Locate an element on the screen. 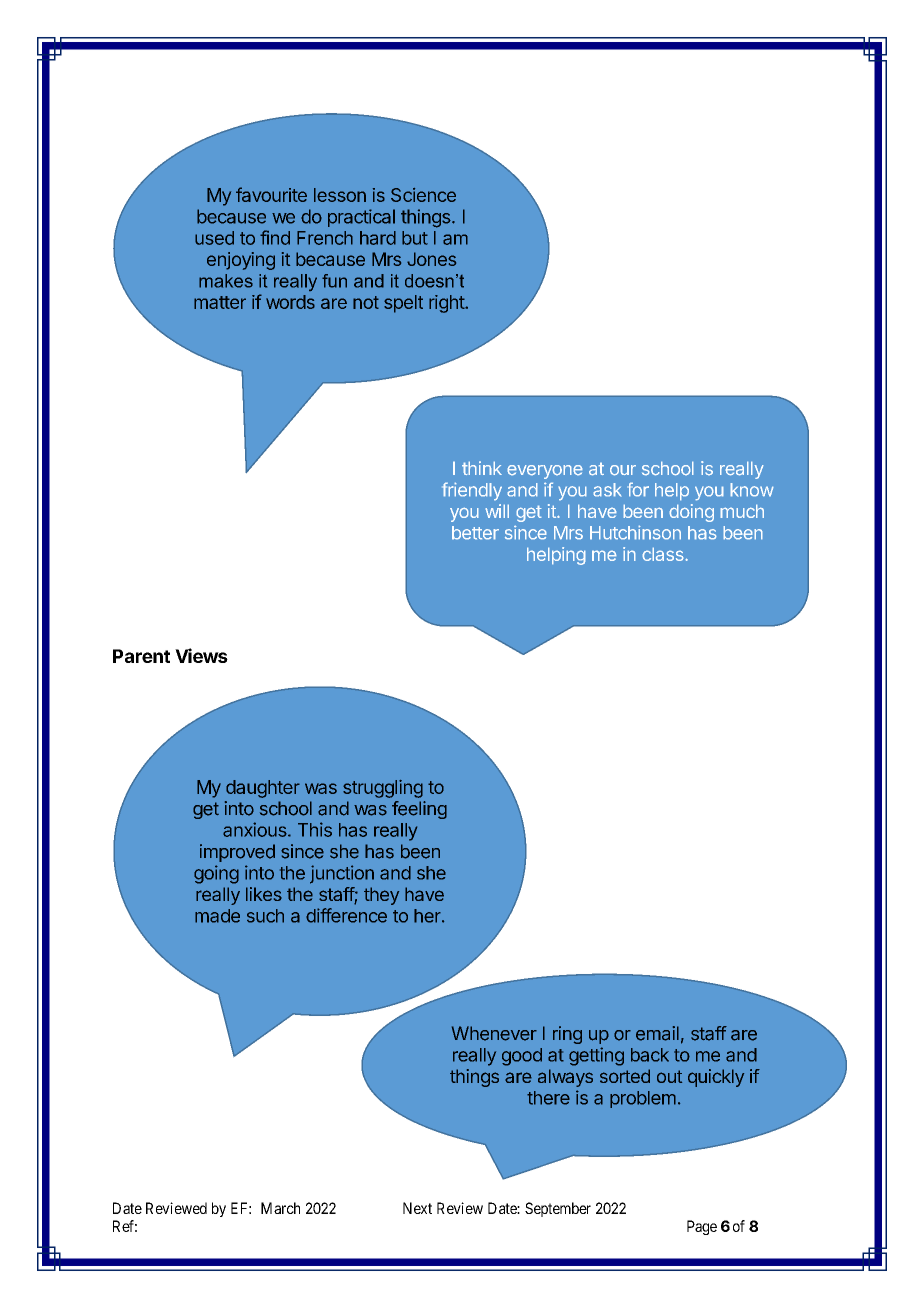 The width and height of the screenshot is (924, 1308). class is located at coordinates (664, 554).
